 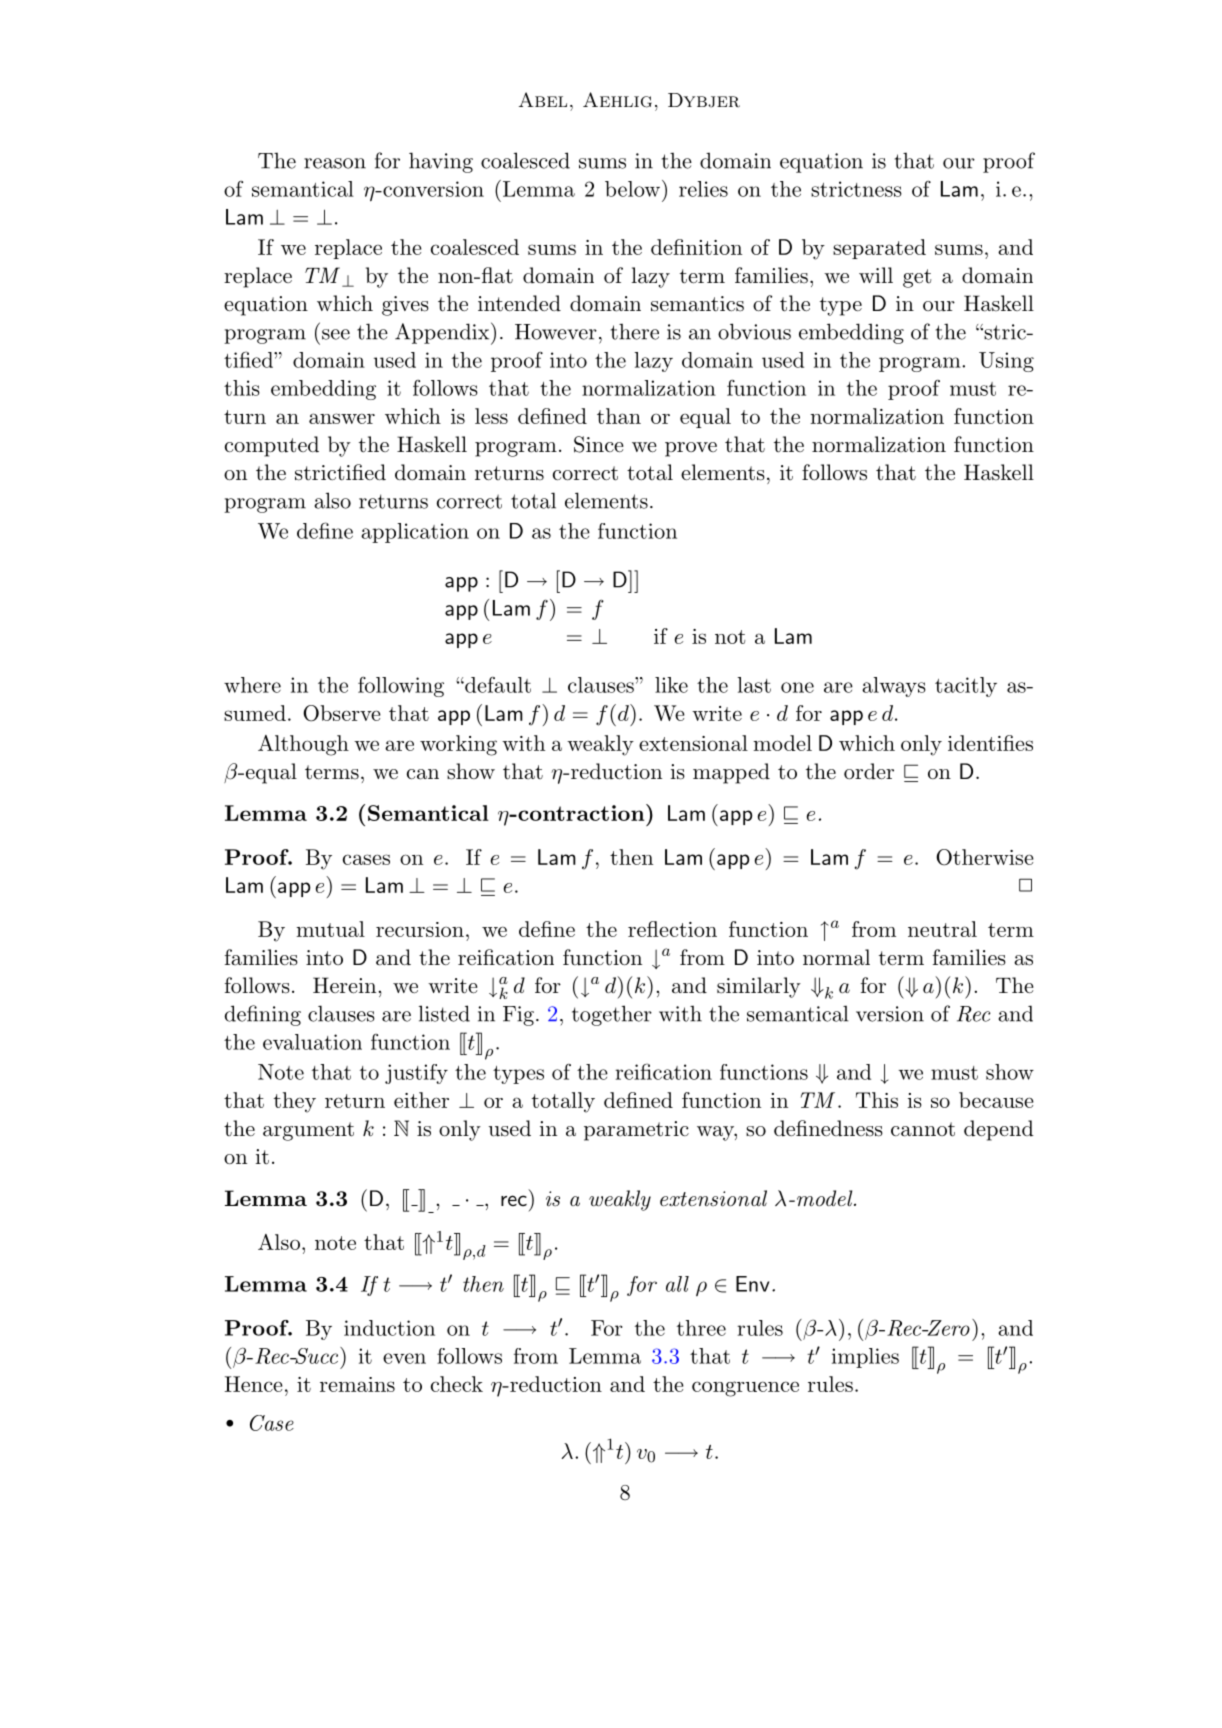 I want to click on implies, so click(x=865, y=1358).
